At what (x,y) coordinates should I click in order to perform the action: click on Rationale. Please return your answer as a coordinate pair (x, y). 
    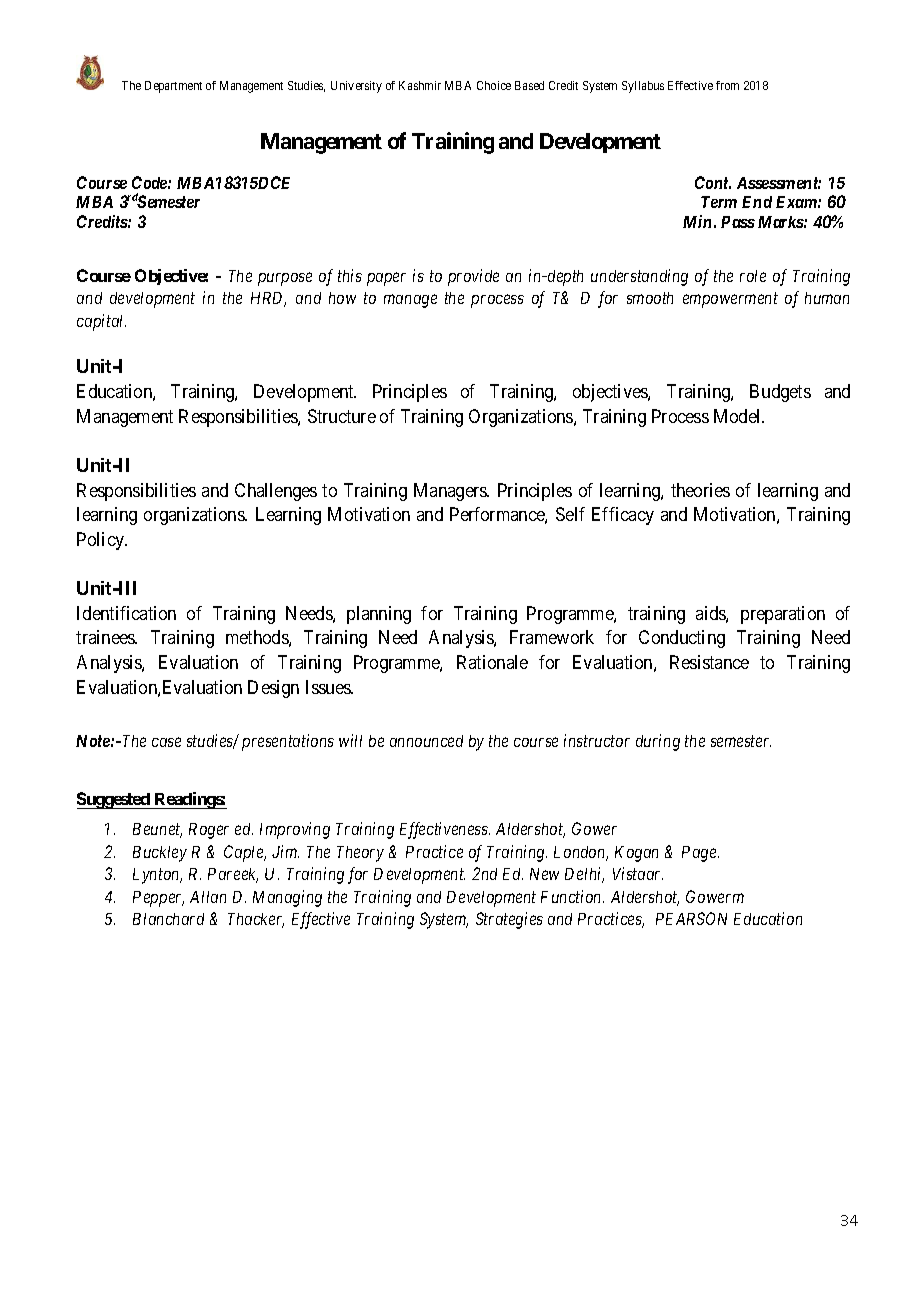
    Looking at the image, I should click on (492, 662).
